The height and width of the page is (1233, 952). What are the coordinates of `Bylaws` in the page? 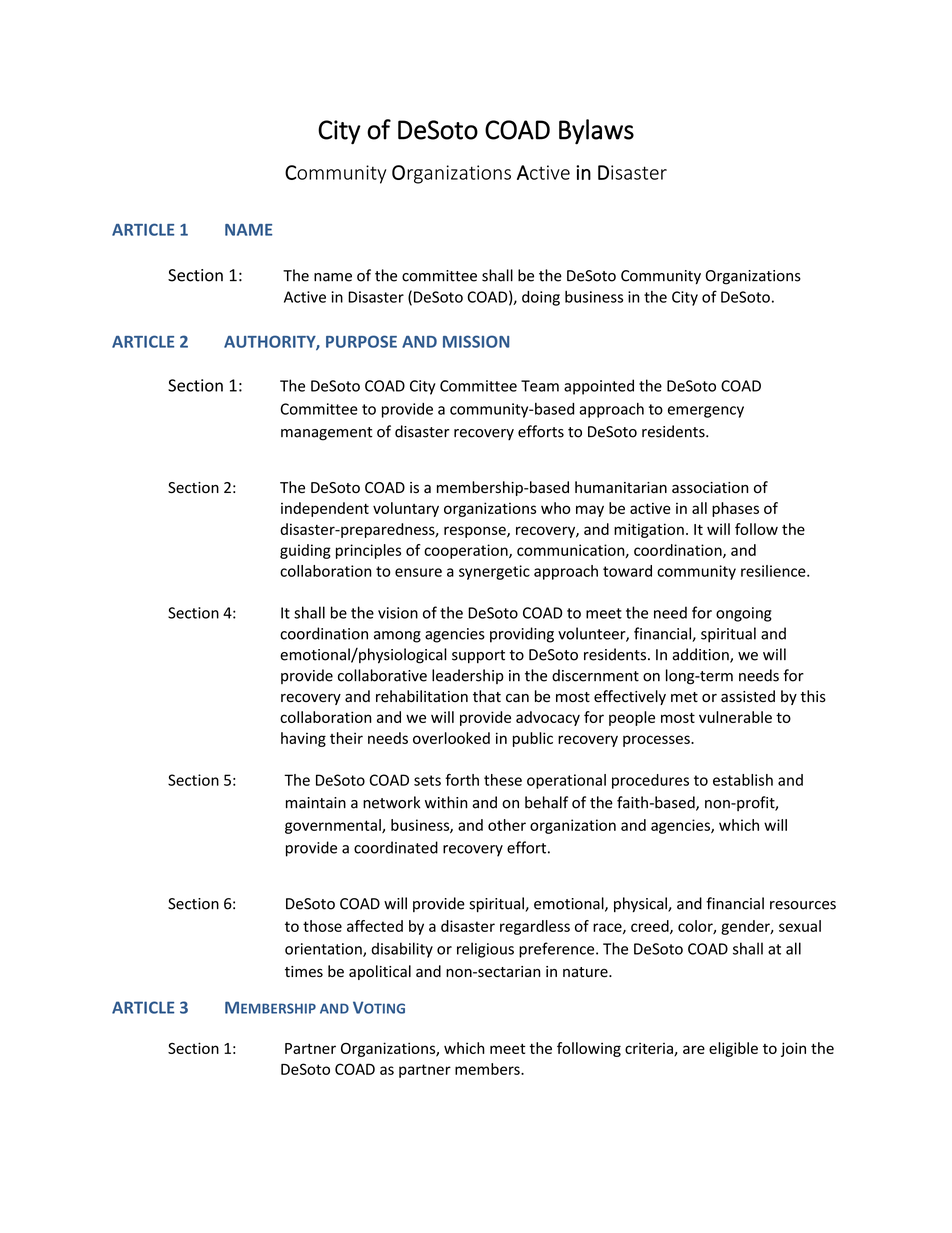 It's located at (596, 132).
